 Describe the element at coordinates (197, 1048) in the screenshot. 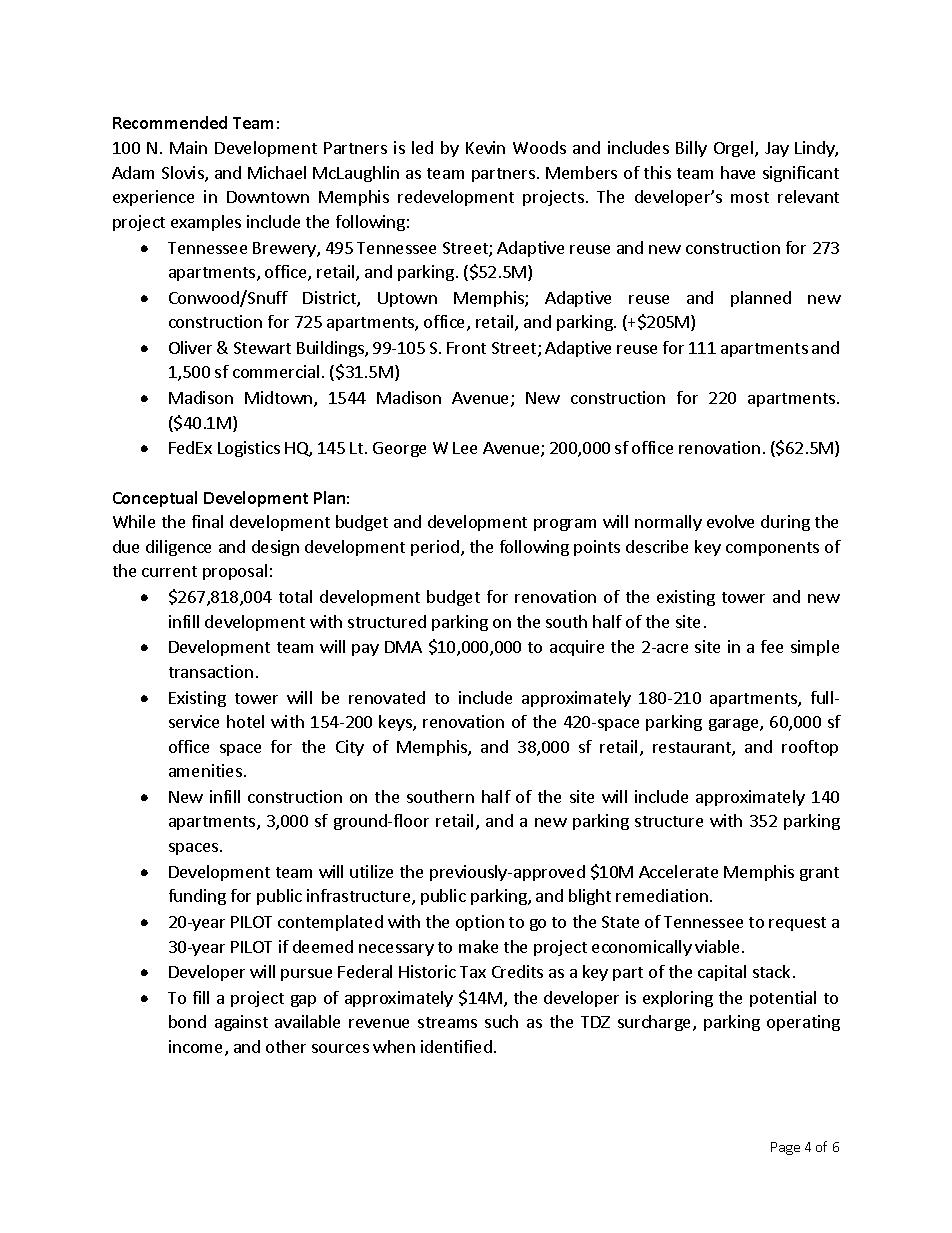

I see `income` at that location.
